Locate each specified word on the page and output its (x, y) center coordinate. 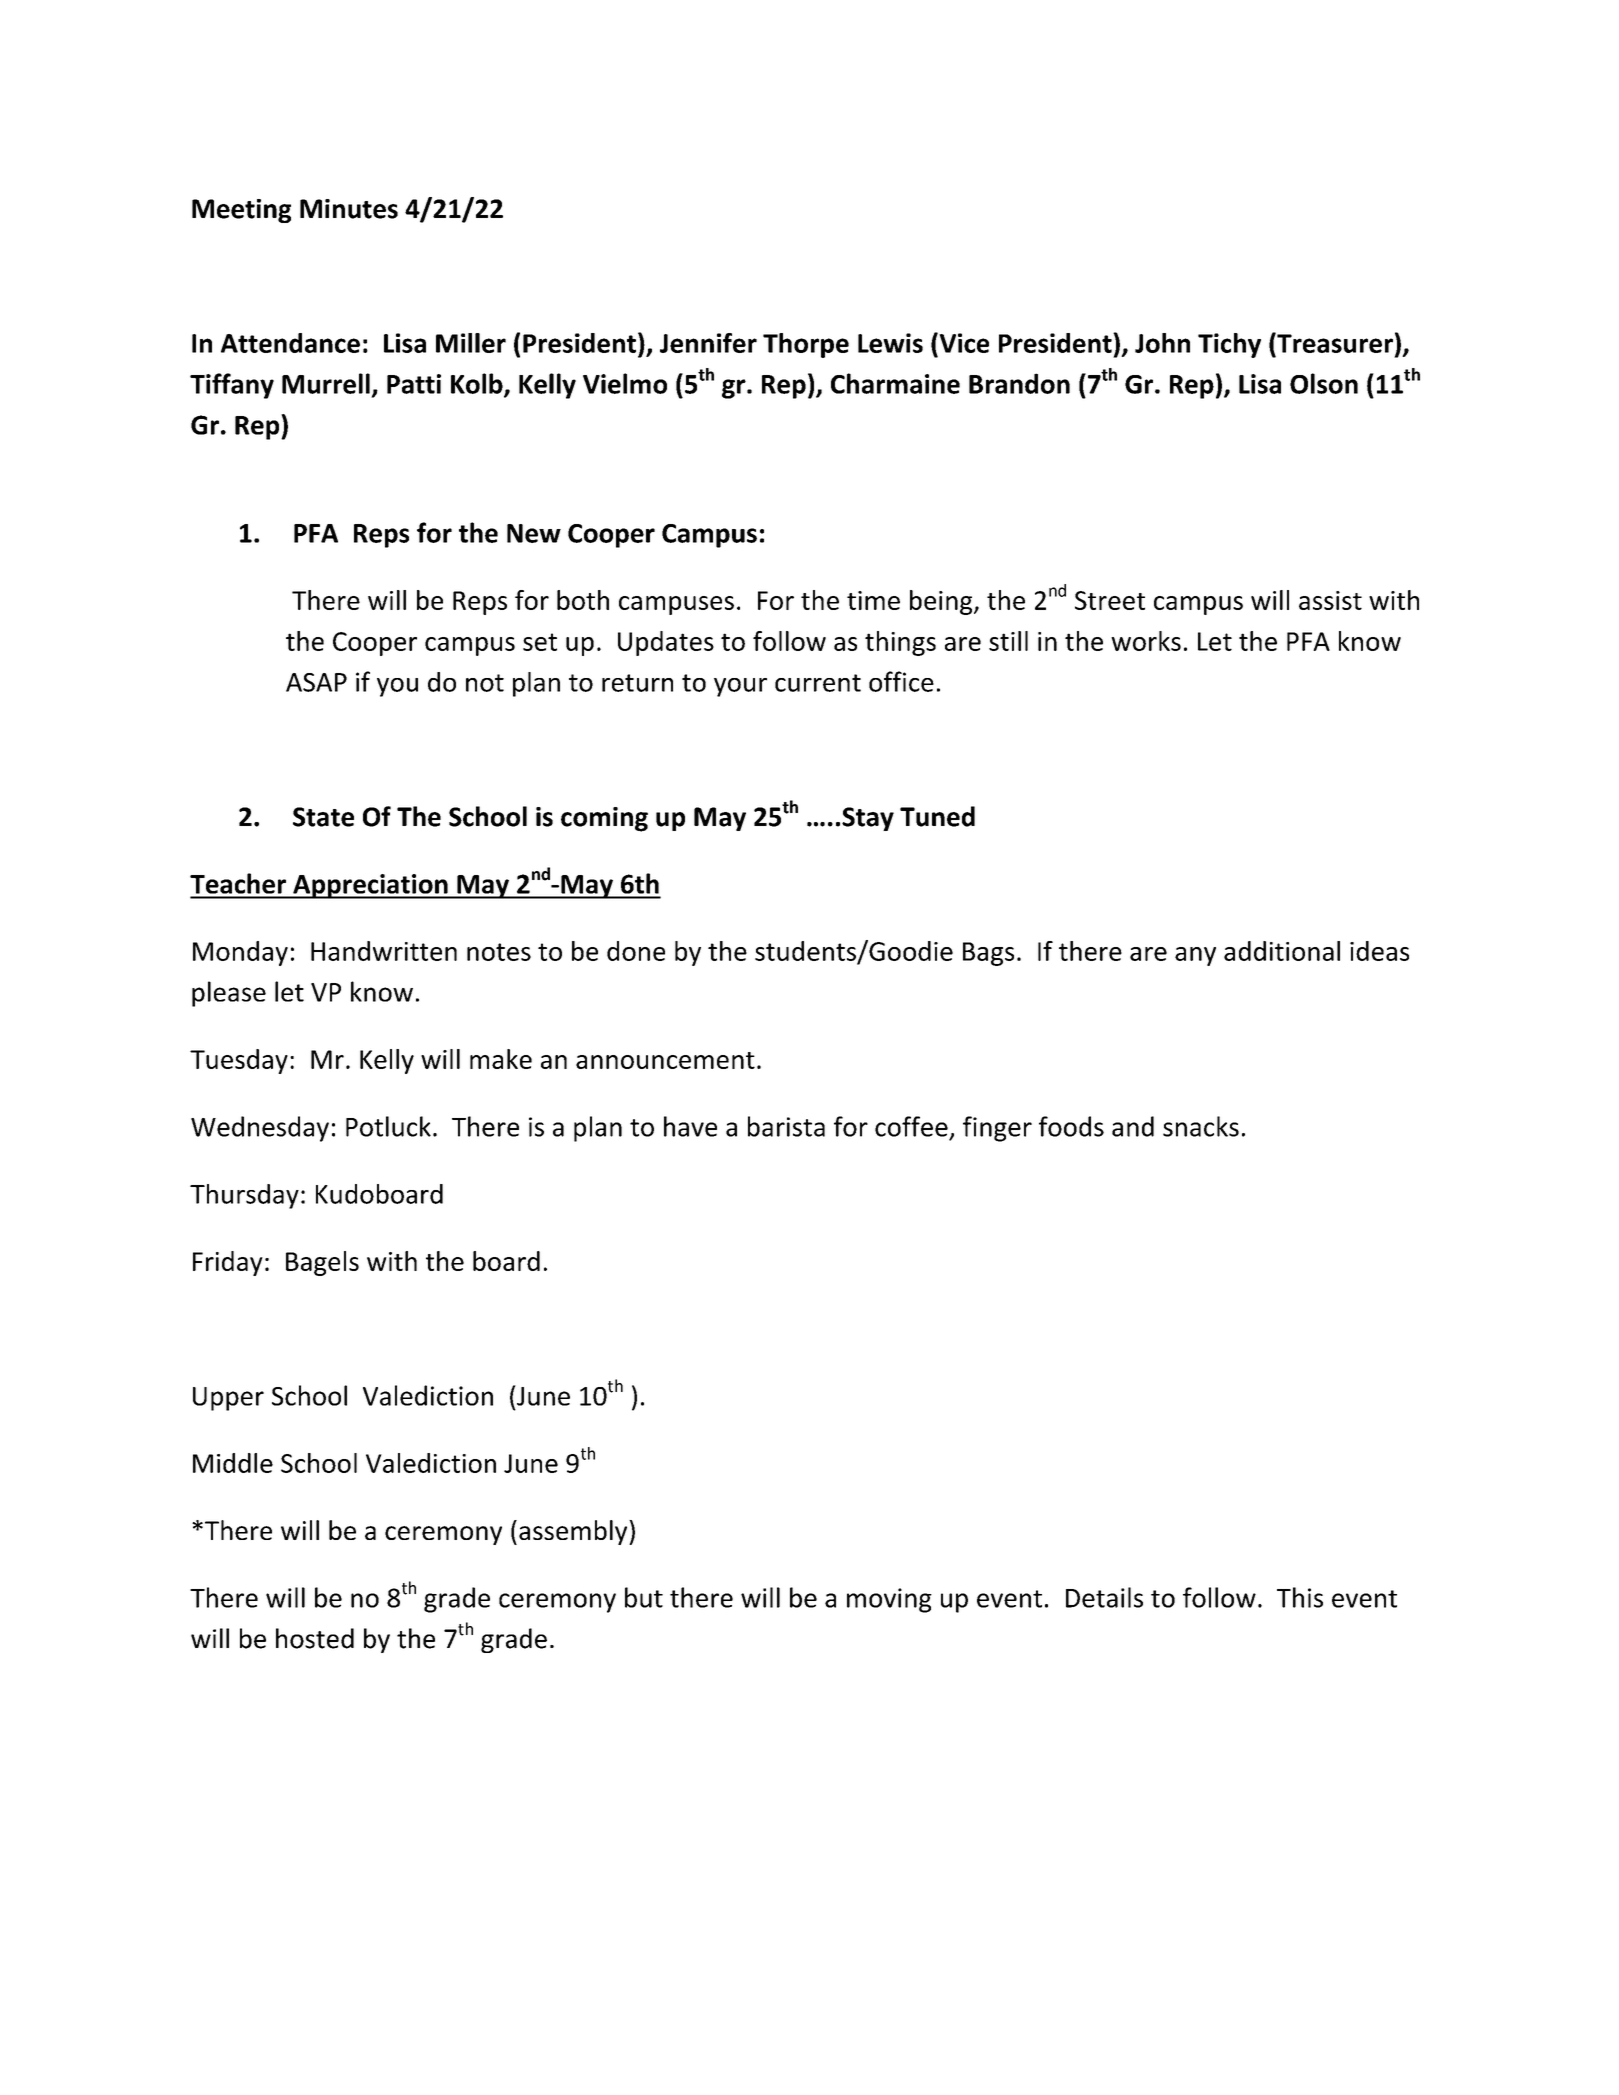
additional (1282, 951)
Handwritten (384, 951)
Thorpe (806, 345)
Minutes (349, 209)
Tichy (1229, 345)
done (636, 951)
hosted (315, 1638)
